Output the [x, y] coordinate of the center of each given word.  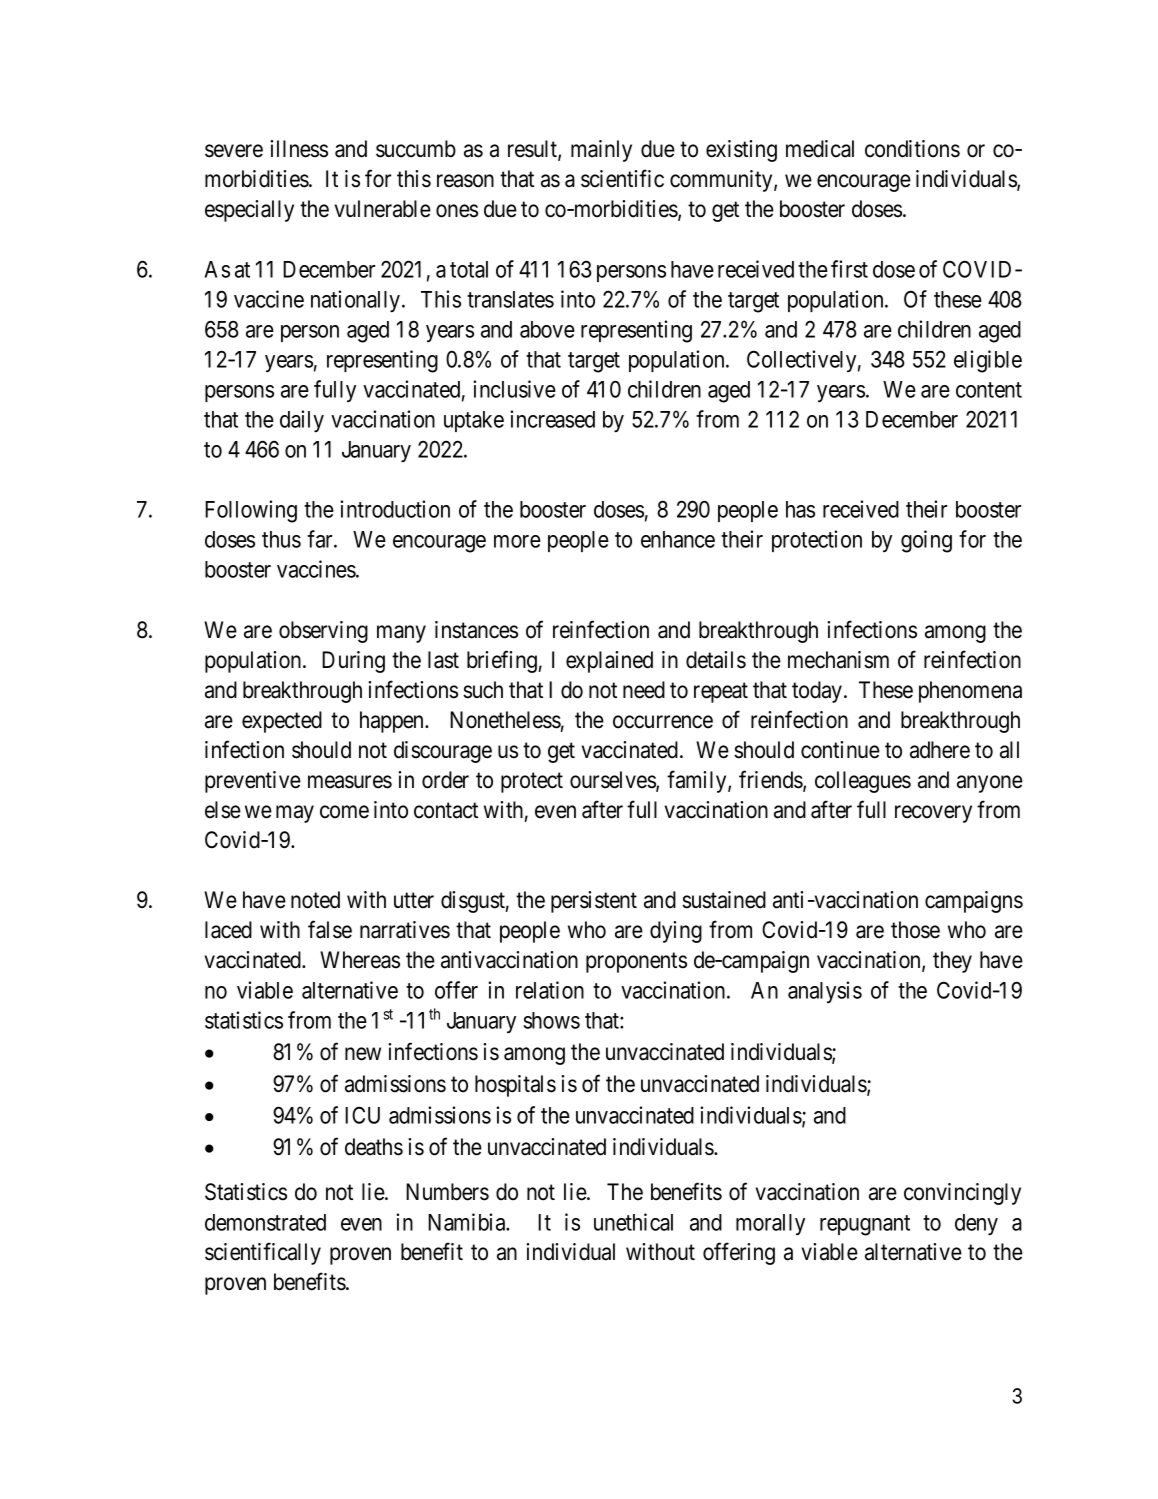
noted [315, 900]
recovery [933, 814]
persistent [594, 902]
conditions [912, 149]
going [926, 541]
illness [299, 149]
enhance [678, 539]
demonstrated [265, 1222]
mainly [601, 151]
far [321, 539]
